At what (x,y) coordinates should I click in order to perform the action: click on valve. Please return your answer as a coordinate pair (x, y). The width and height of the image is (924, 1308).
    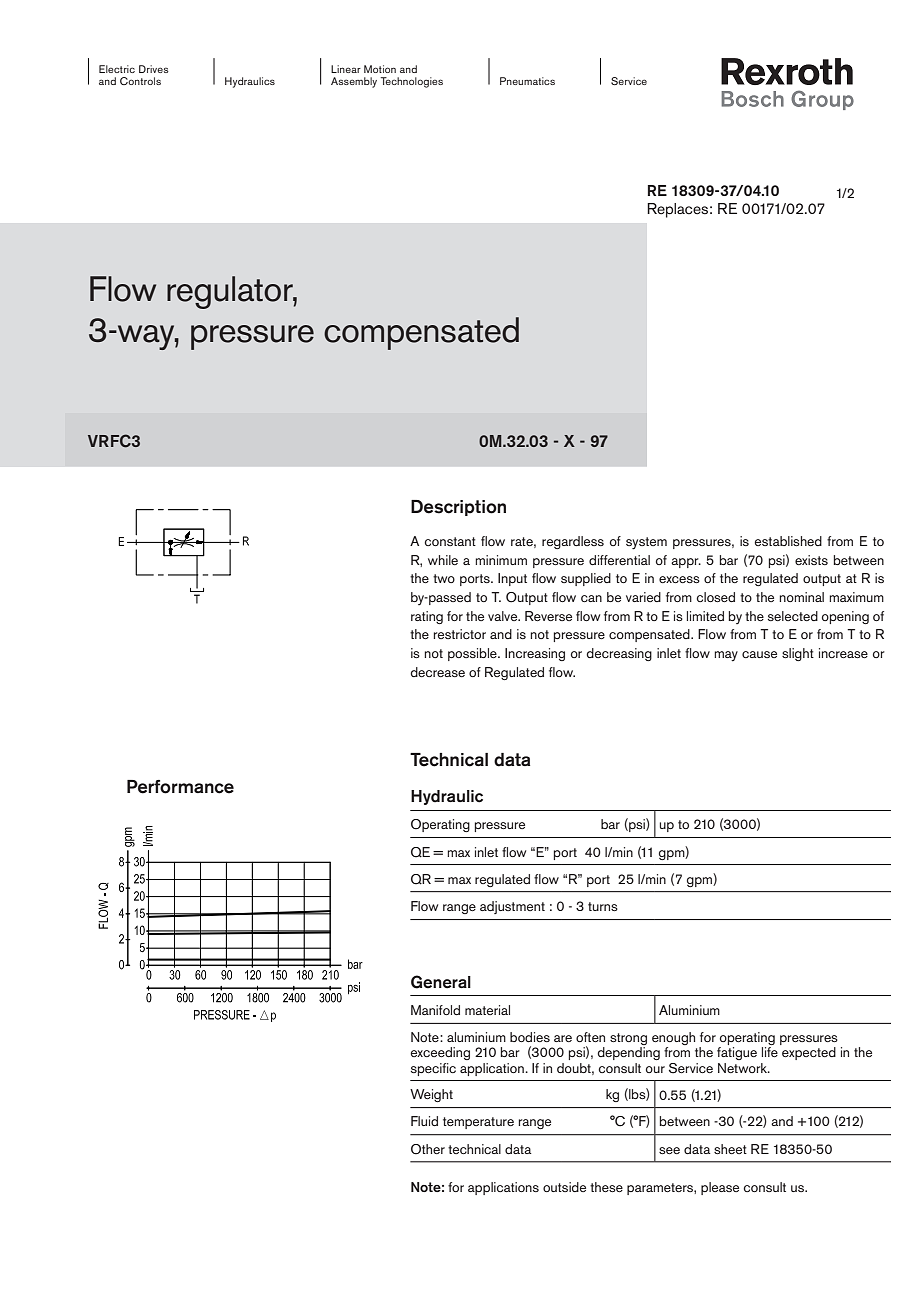
    Looking at the image, I should click on (504, 616).
